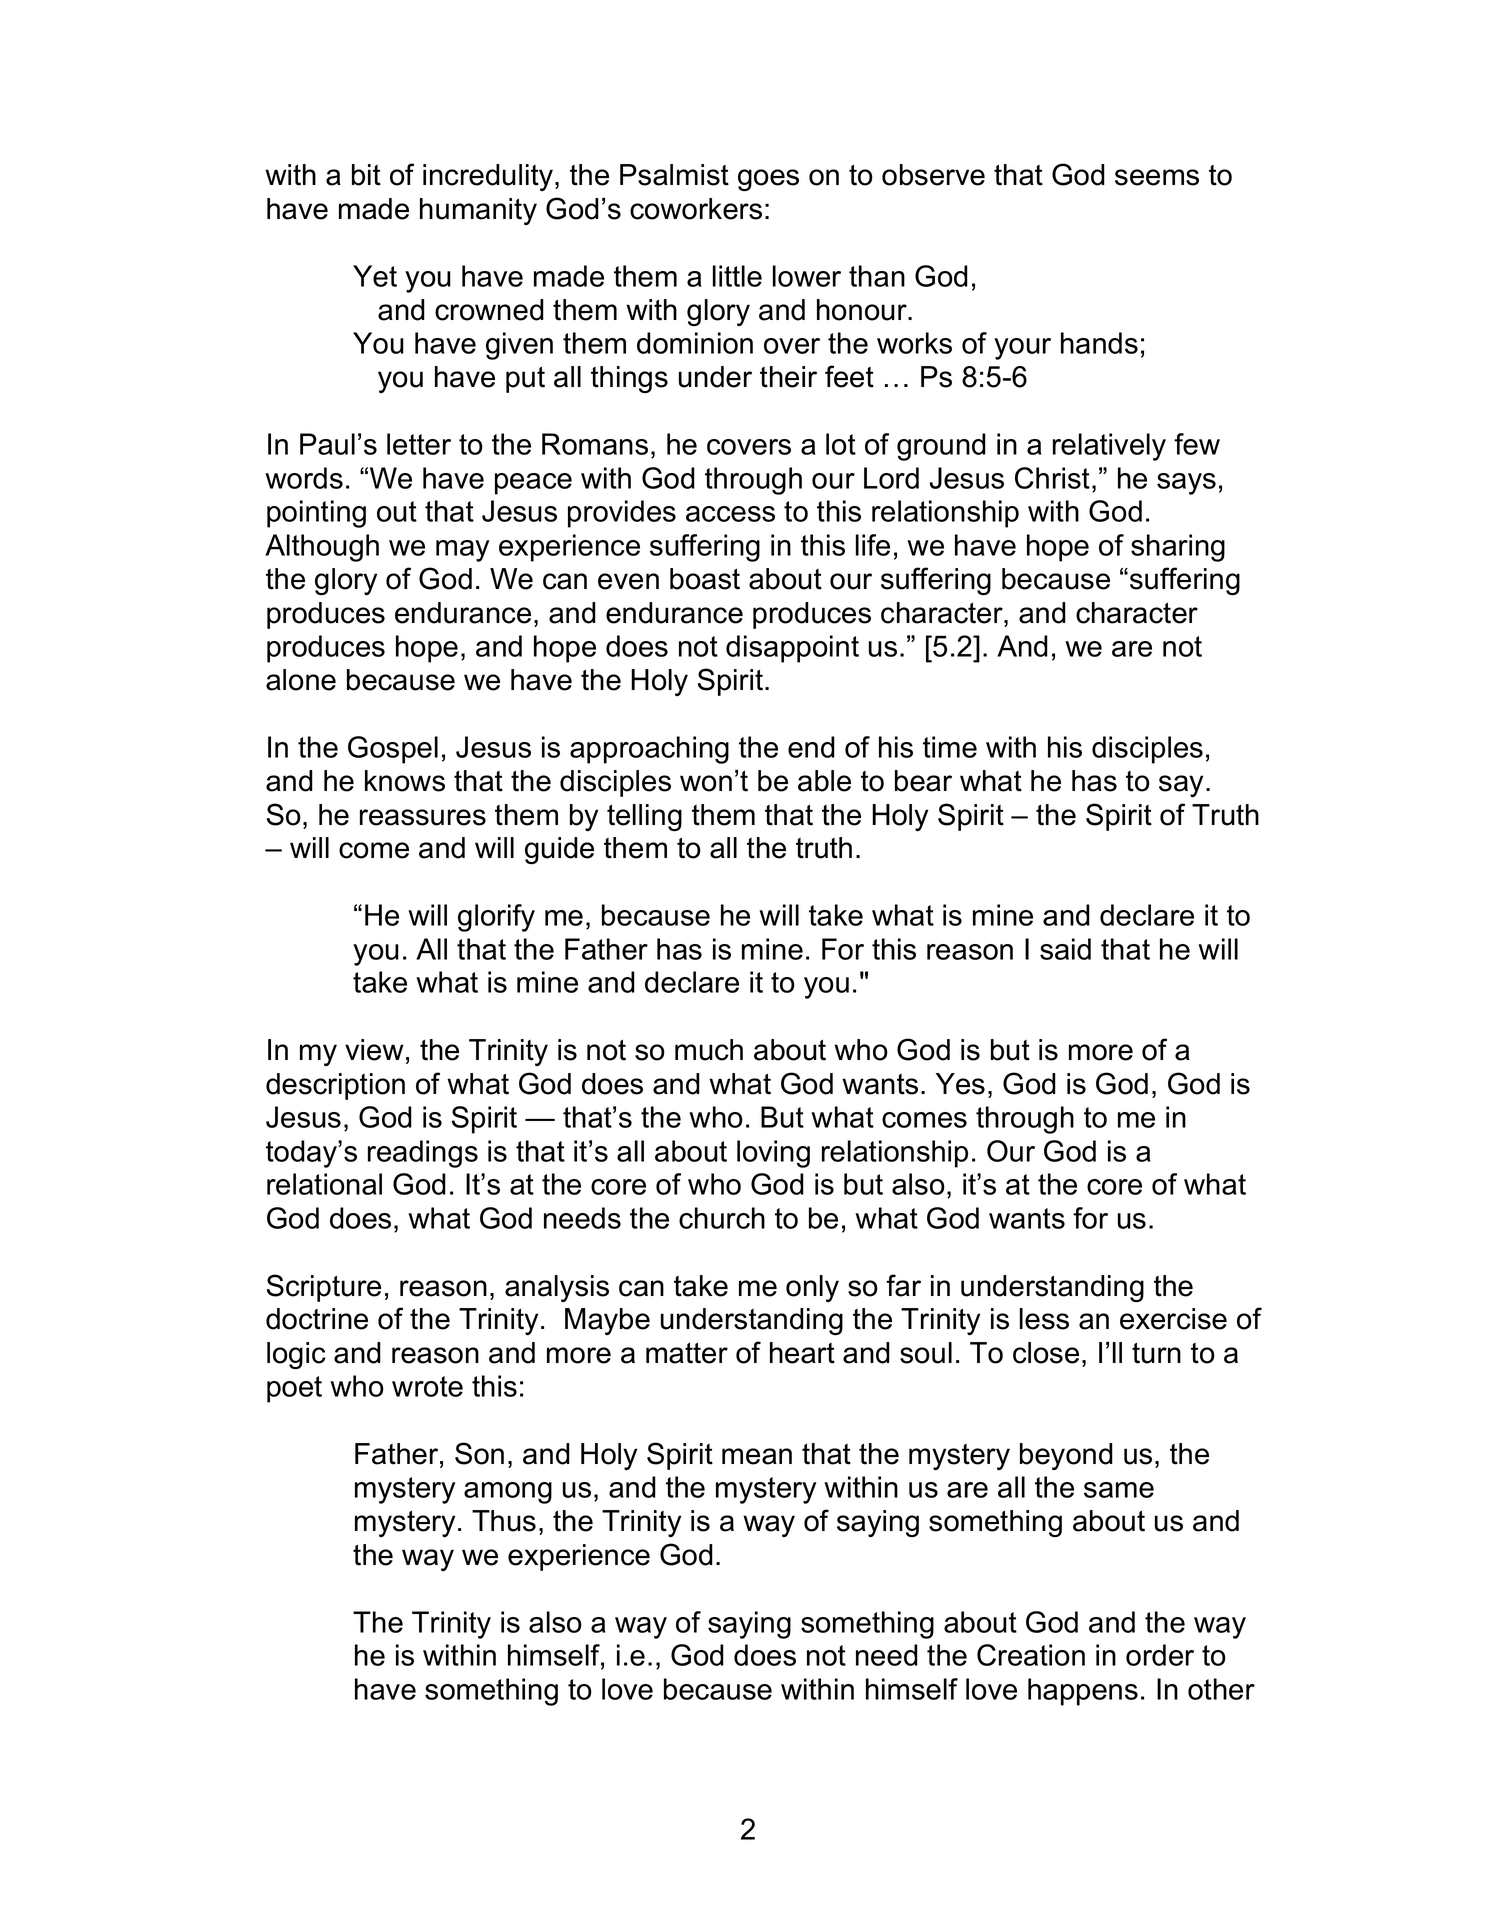 This screenshot has height=1931, width=1492. Describe the element at coordinates (792, 649) in the screenshot. I see `disappoint` at that location.
